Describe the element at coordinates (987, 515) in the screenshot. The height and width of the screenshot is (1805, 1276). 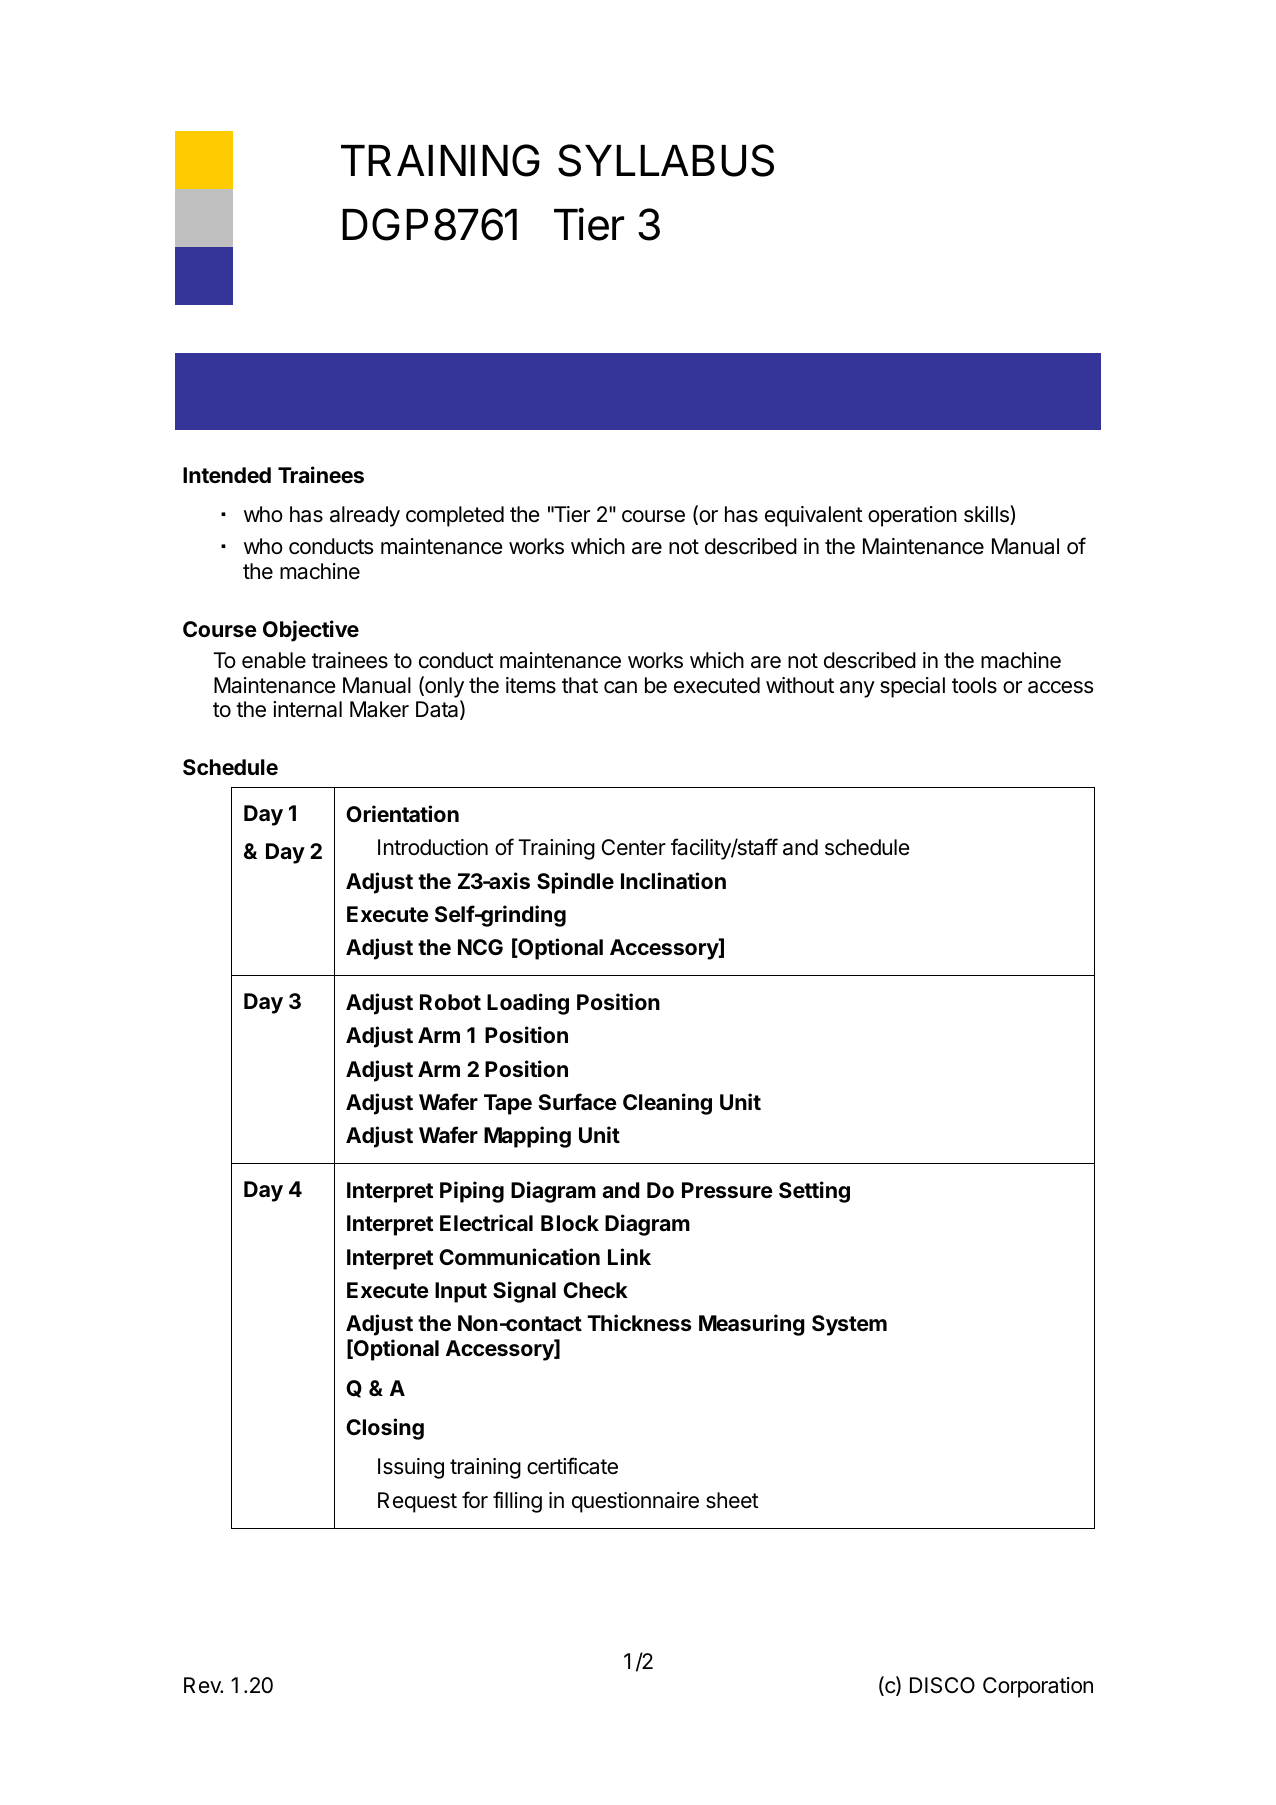
I see `skills` at that location.
